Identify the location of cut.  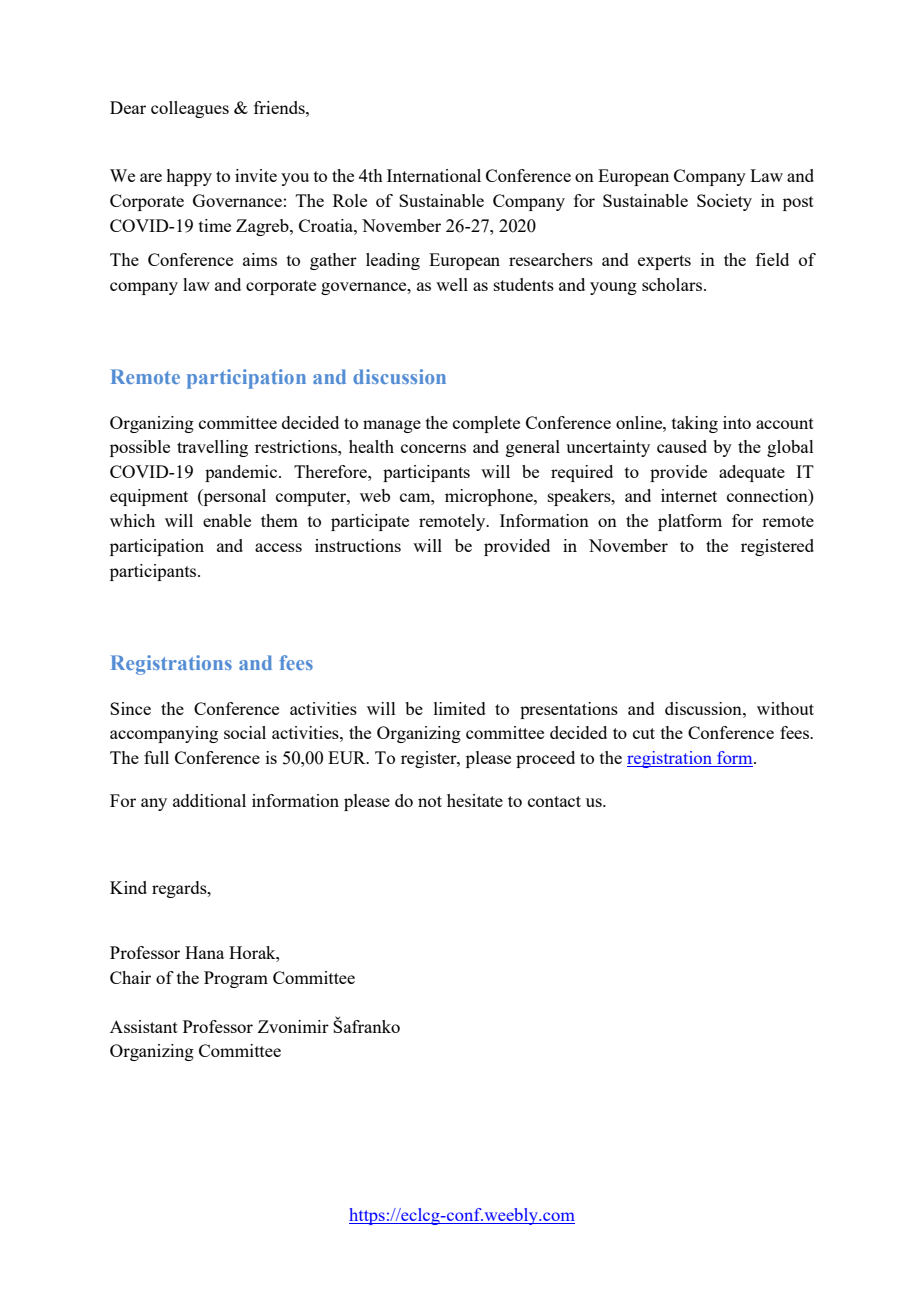
(644, 733).
